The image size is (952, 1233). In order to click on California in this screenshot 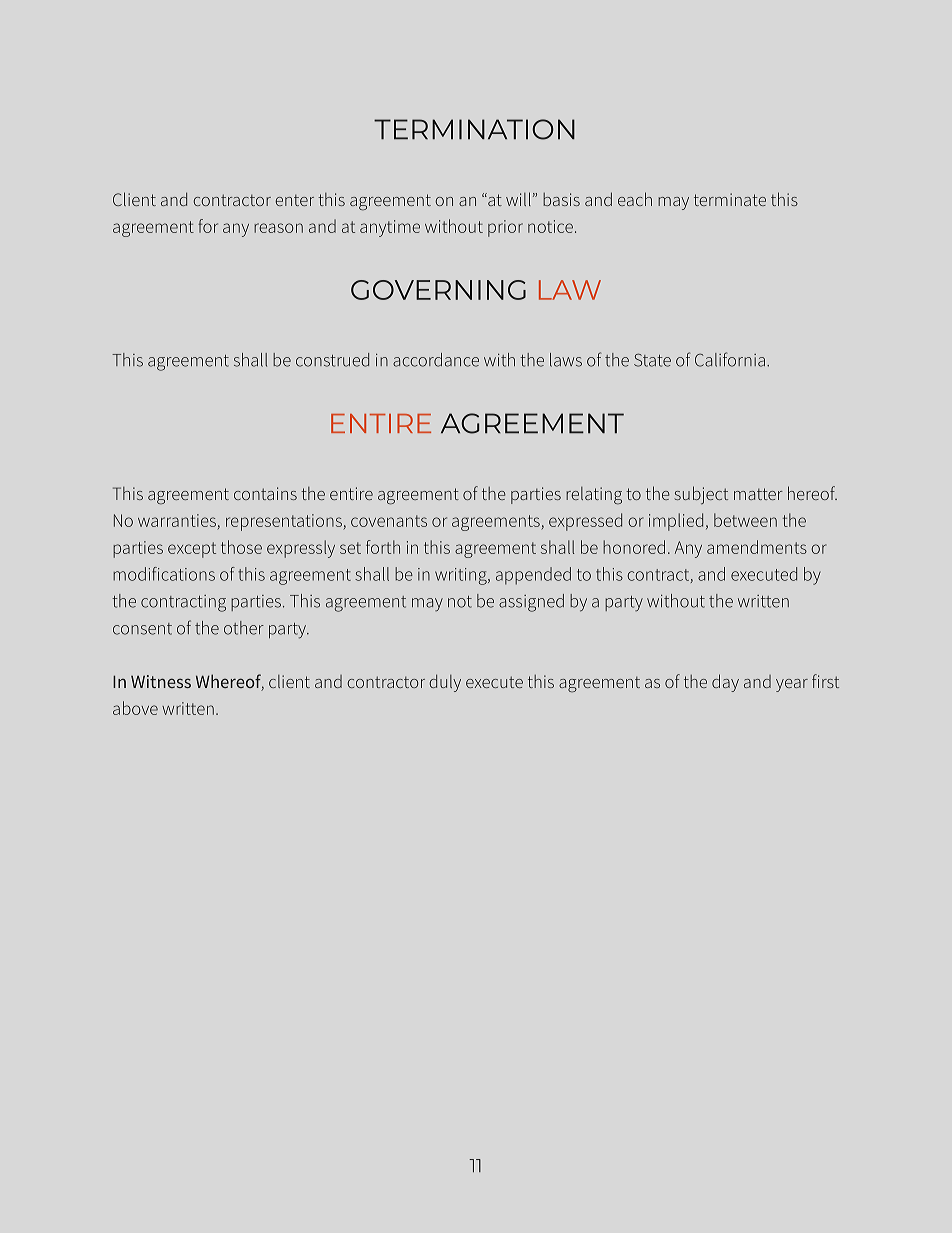, I will do `click(730, 359)`.
